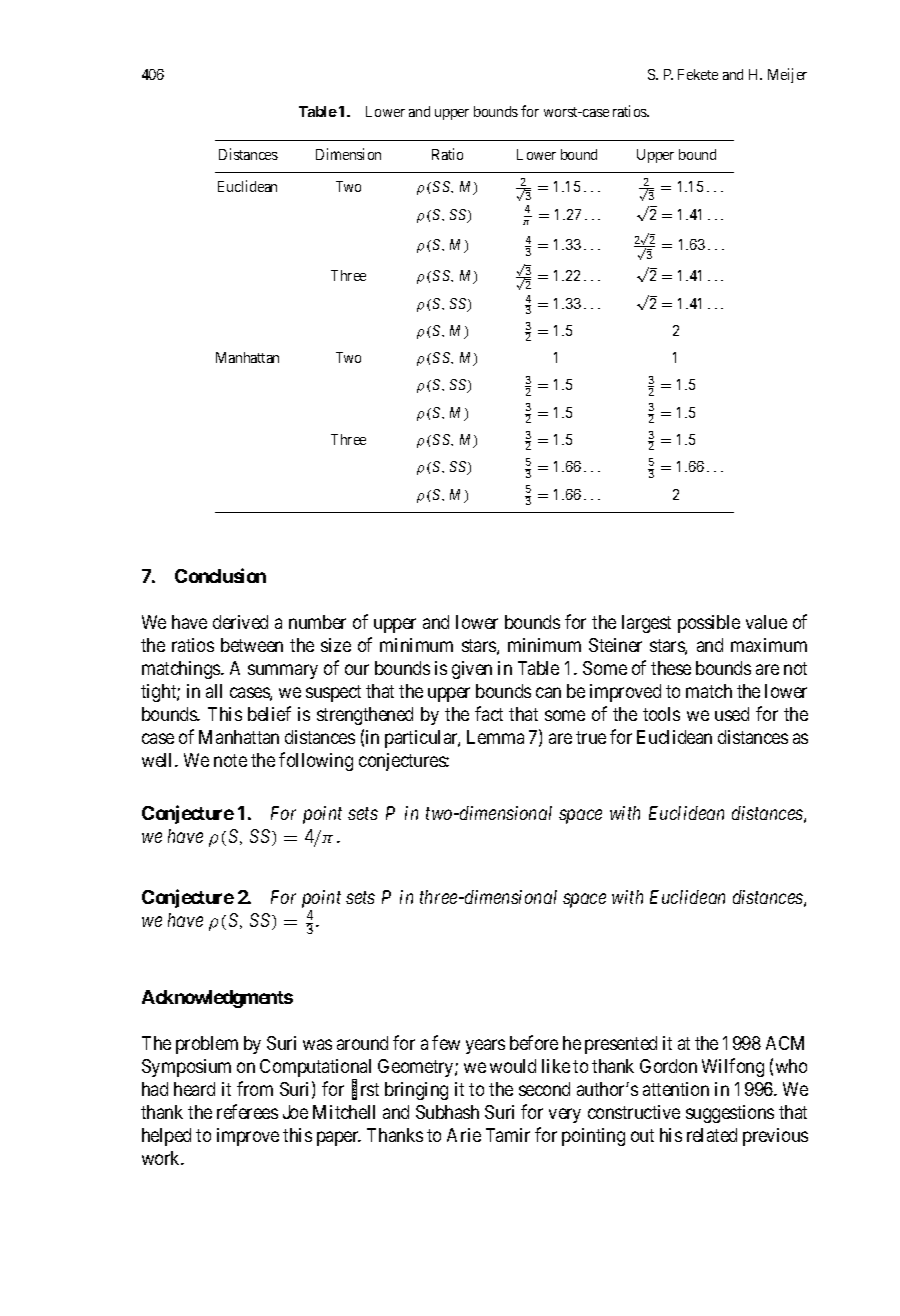  I want to click on Arie, so click(464, 1135).
